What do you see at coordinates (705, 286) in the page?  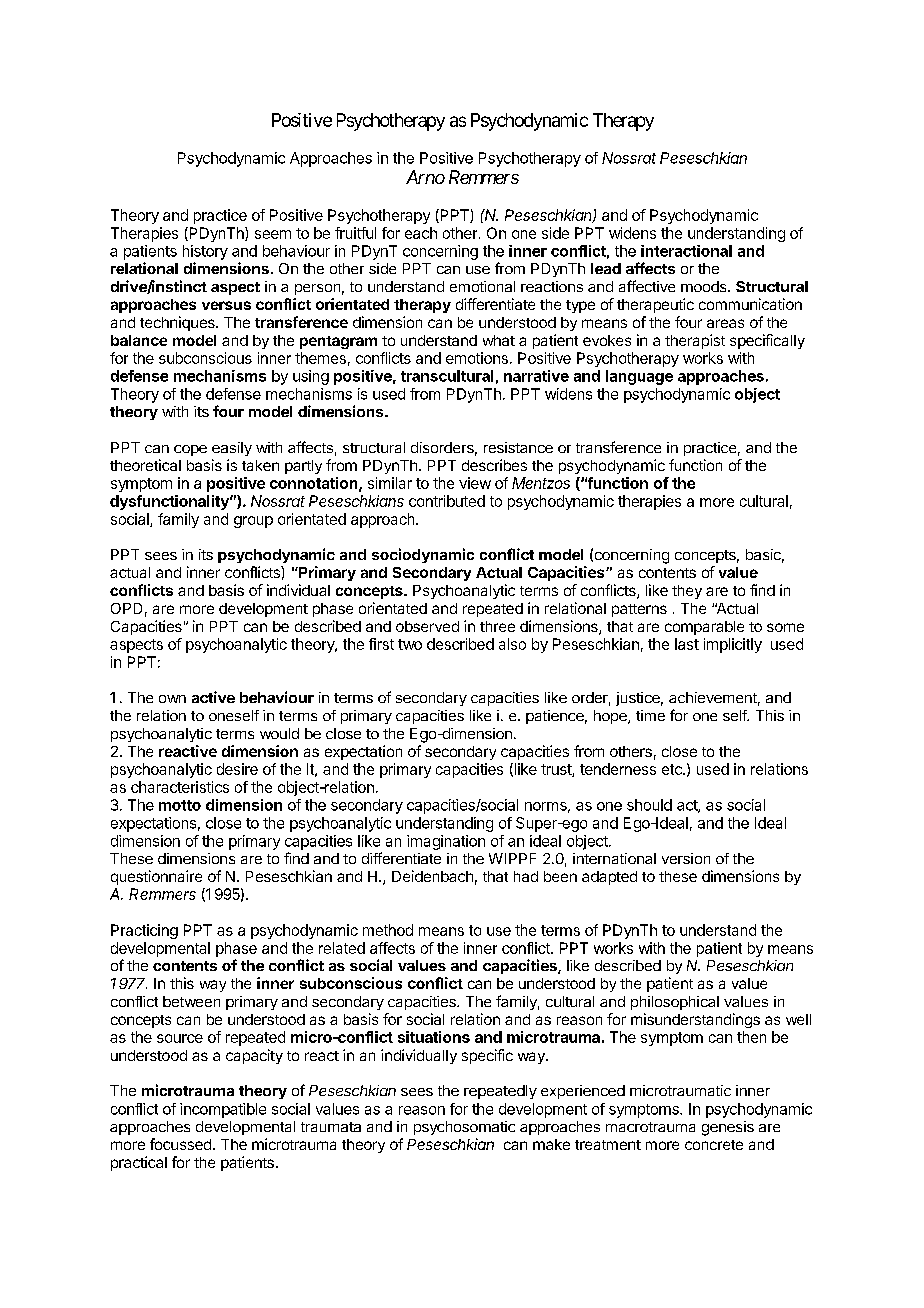 I see `moods` at bounding box center [705, 286].
